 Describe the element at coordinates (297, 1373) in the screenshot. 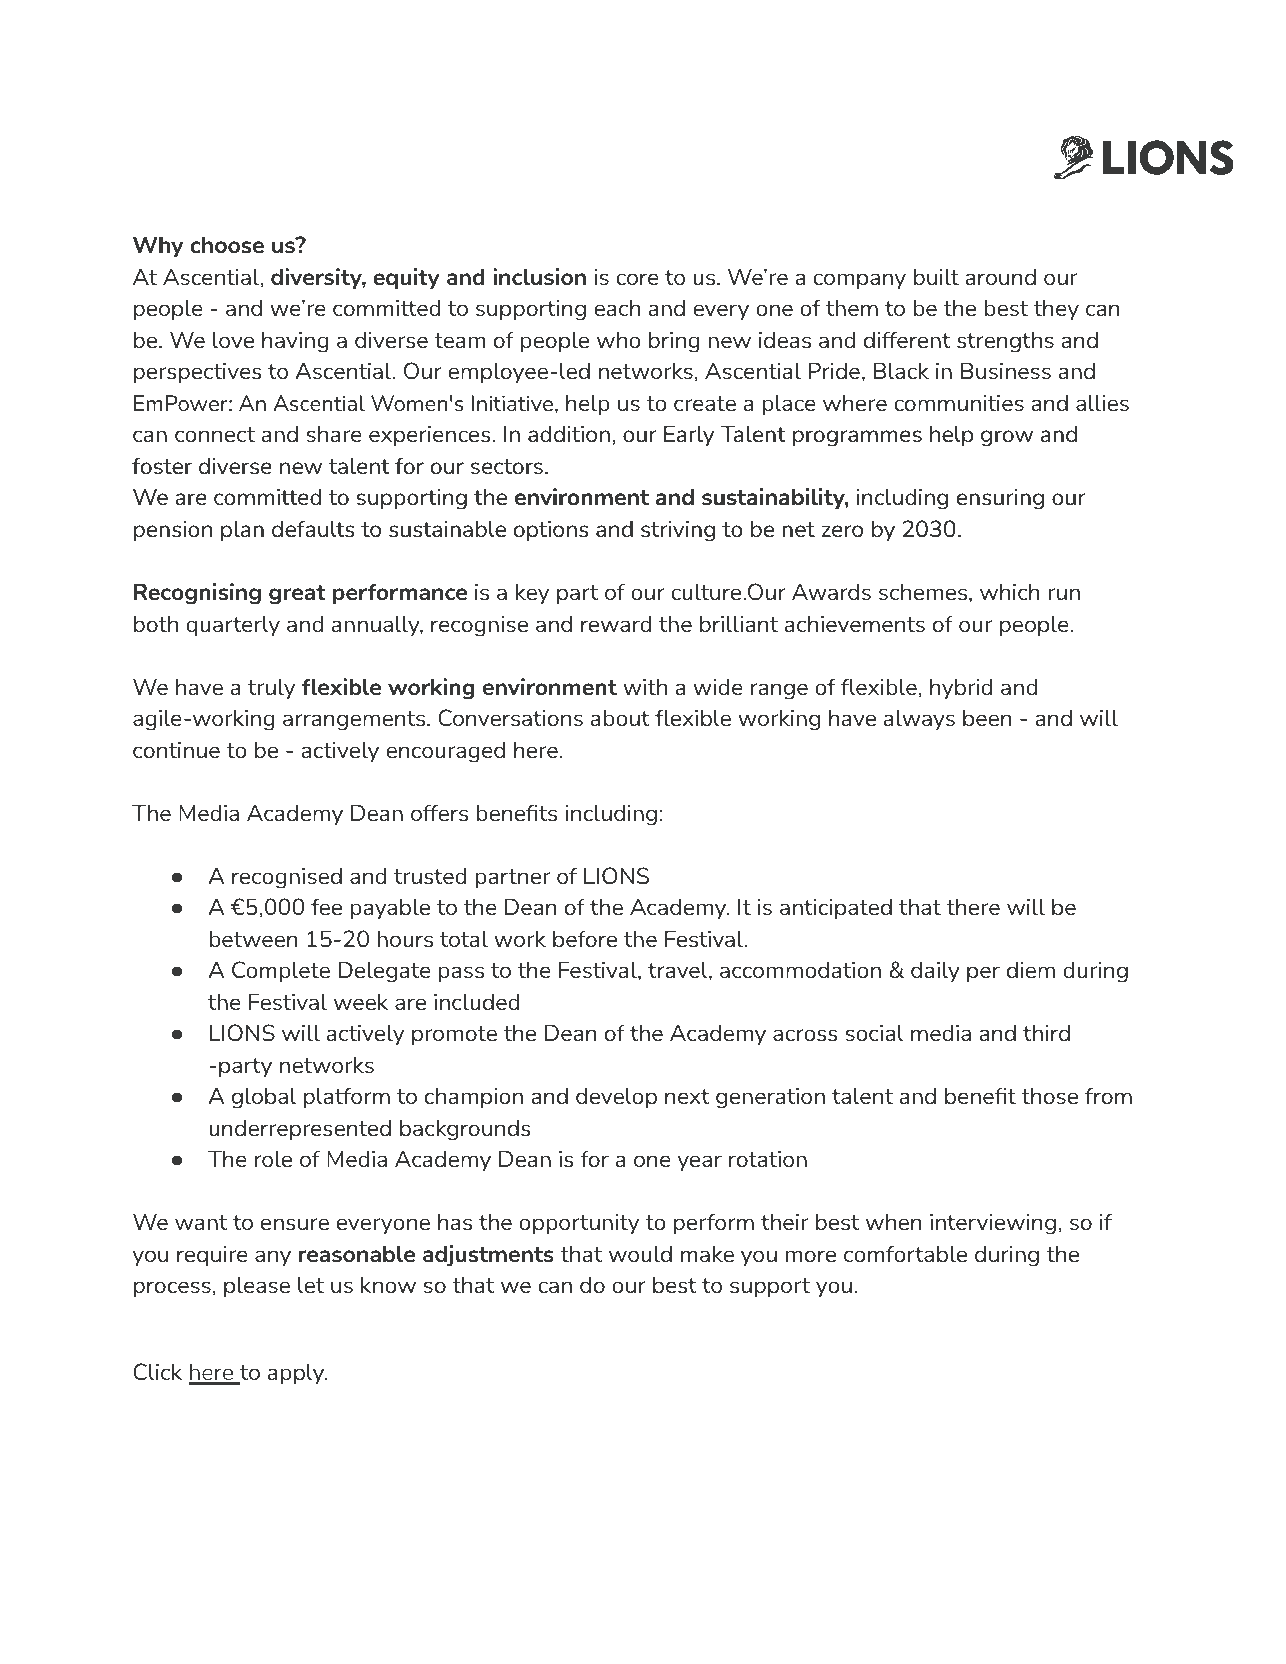

I see `apply` at that location.
